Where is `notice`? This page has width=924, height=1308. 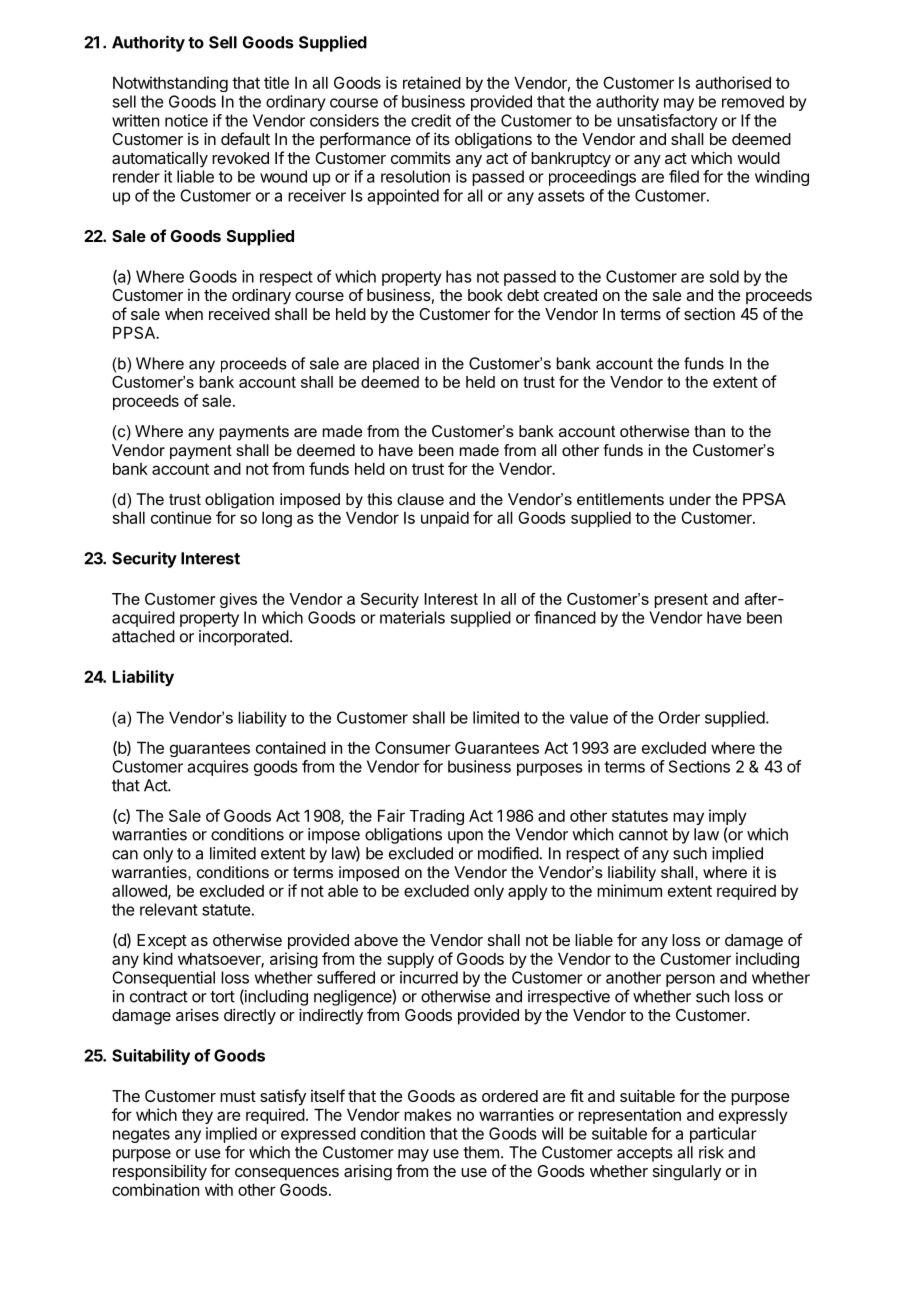 notice is located at coordinates (186, 120).
